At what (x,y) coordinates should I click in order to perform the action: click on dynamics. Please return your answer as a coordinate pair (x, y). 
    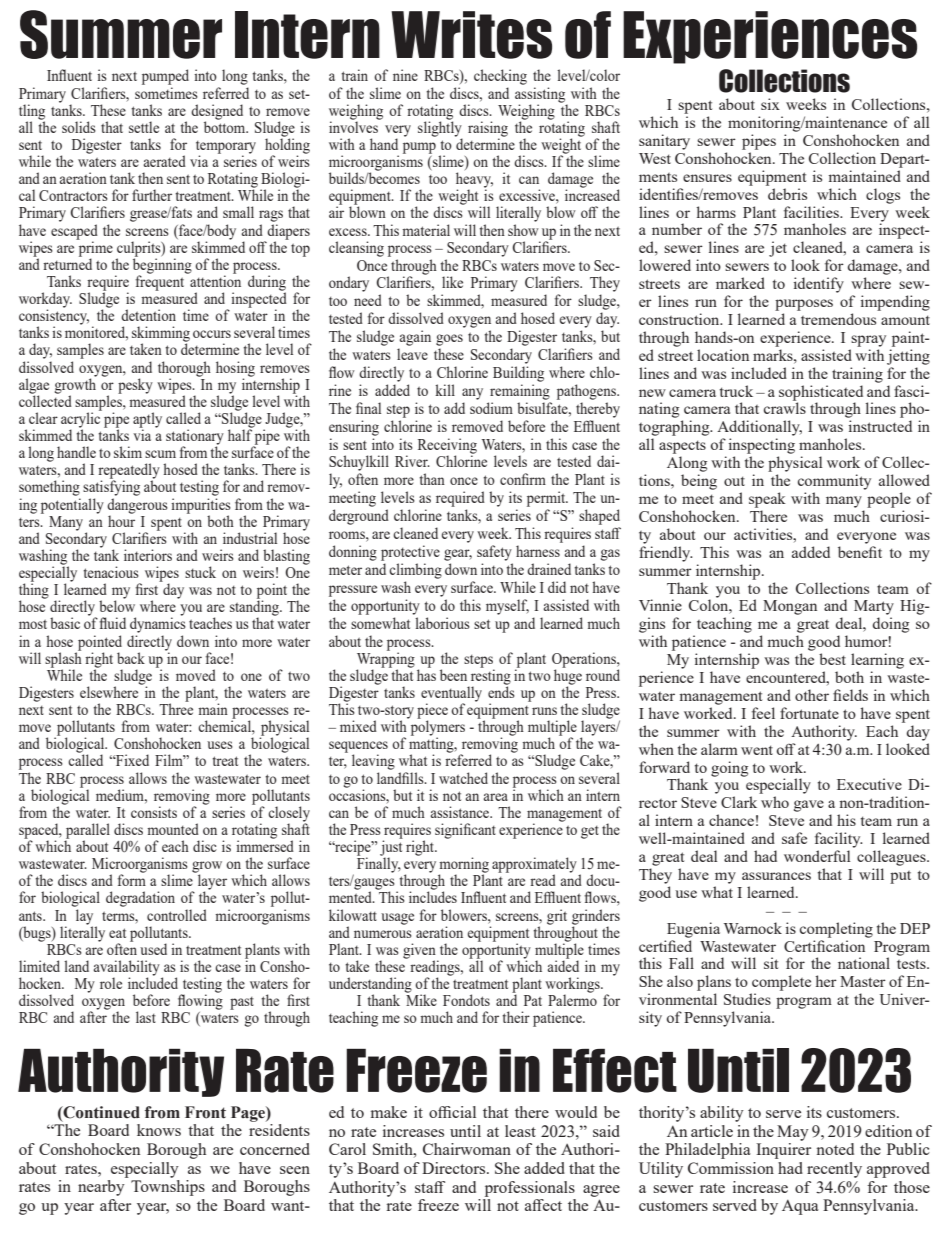
    Looking at the image, I should click on (158, 624).
